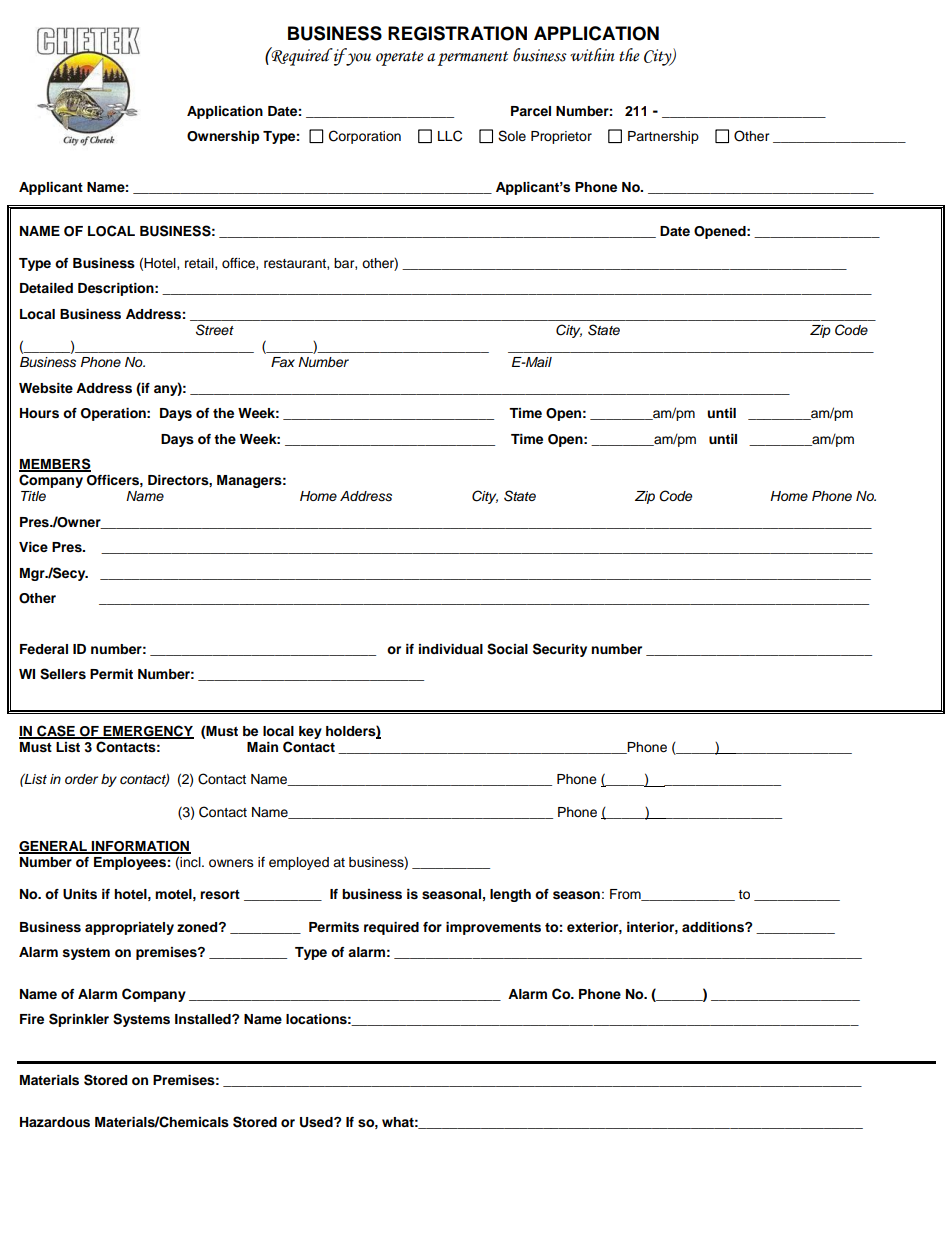 This image has width=952, height=1233. What do you see at coordinates (400, 58) in the image?
I see `operate` at bounding box center [400, 58].
